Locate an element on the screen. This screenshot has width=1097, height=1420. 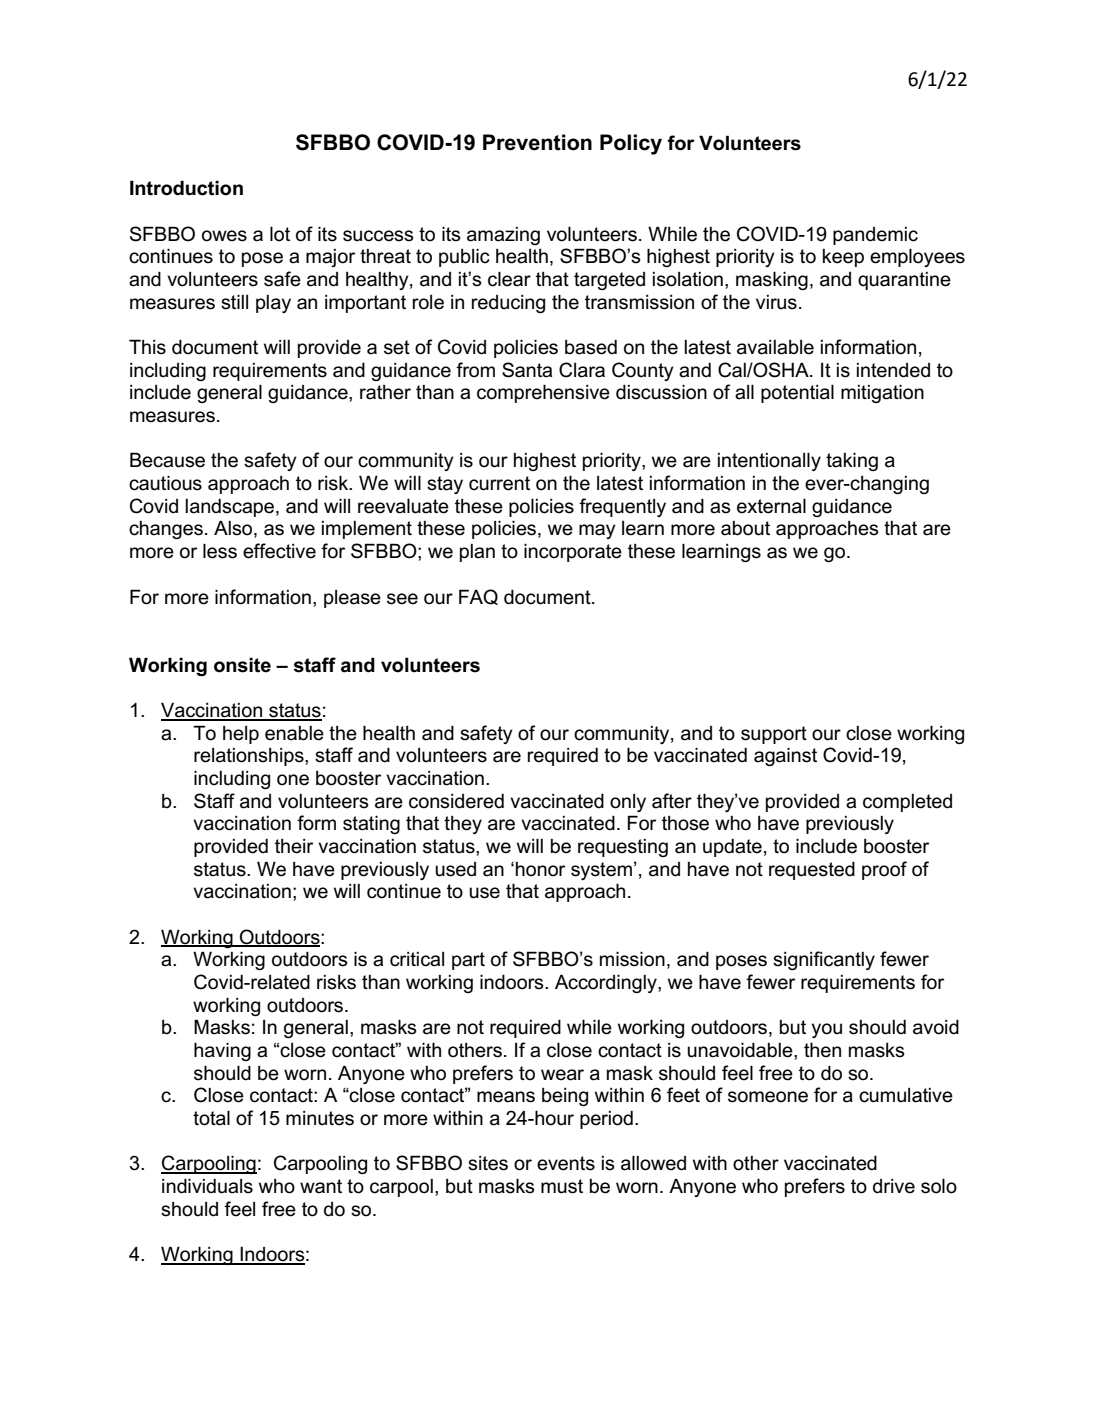
individuals is located at coordinates (207, 1186).
